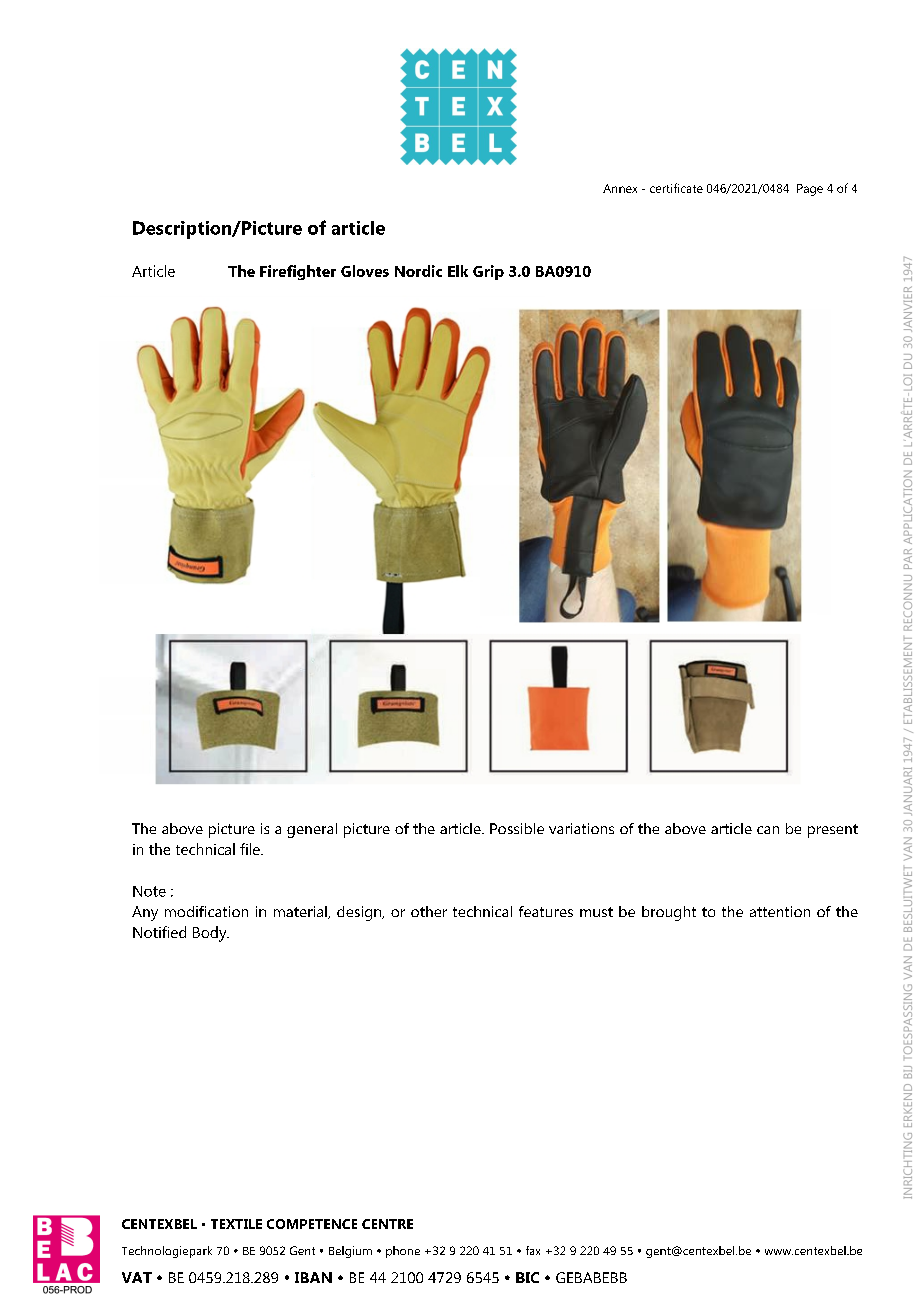 Image resolution: width=924 pixels, height=1308 pixels. What do you see at coordinates (298, 272) in the document?
I see `Firefighter` at bounding box center [298, 272].
